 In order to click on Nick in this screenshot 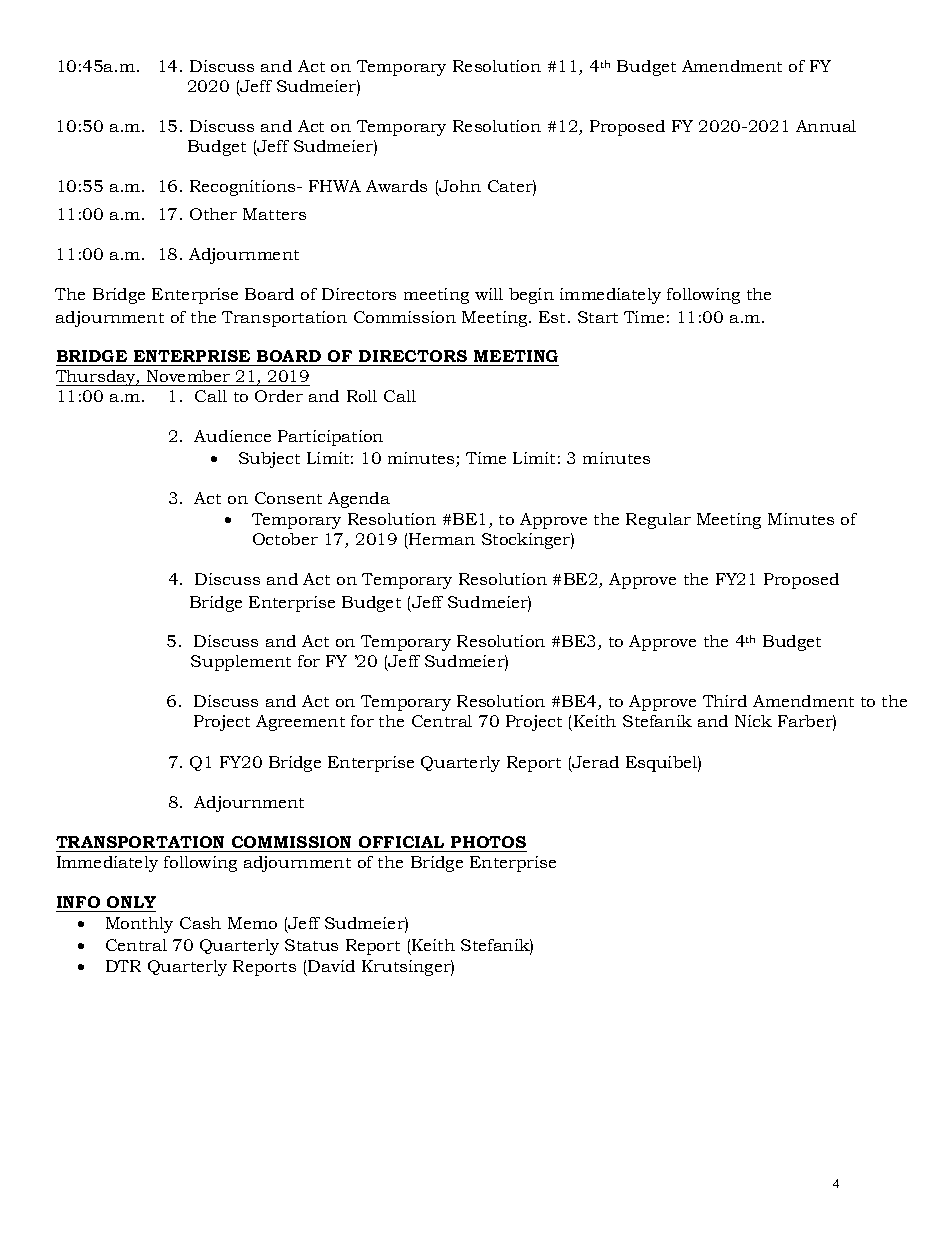, I will do `click(753, 721)`.
